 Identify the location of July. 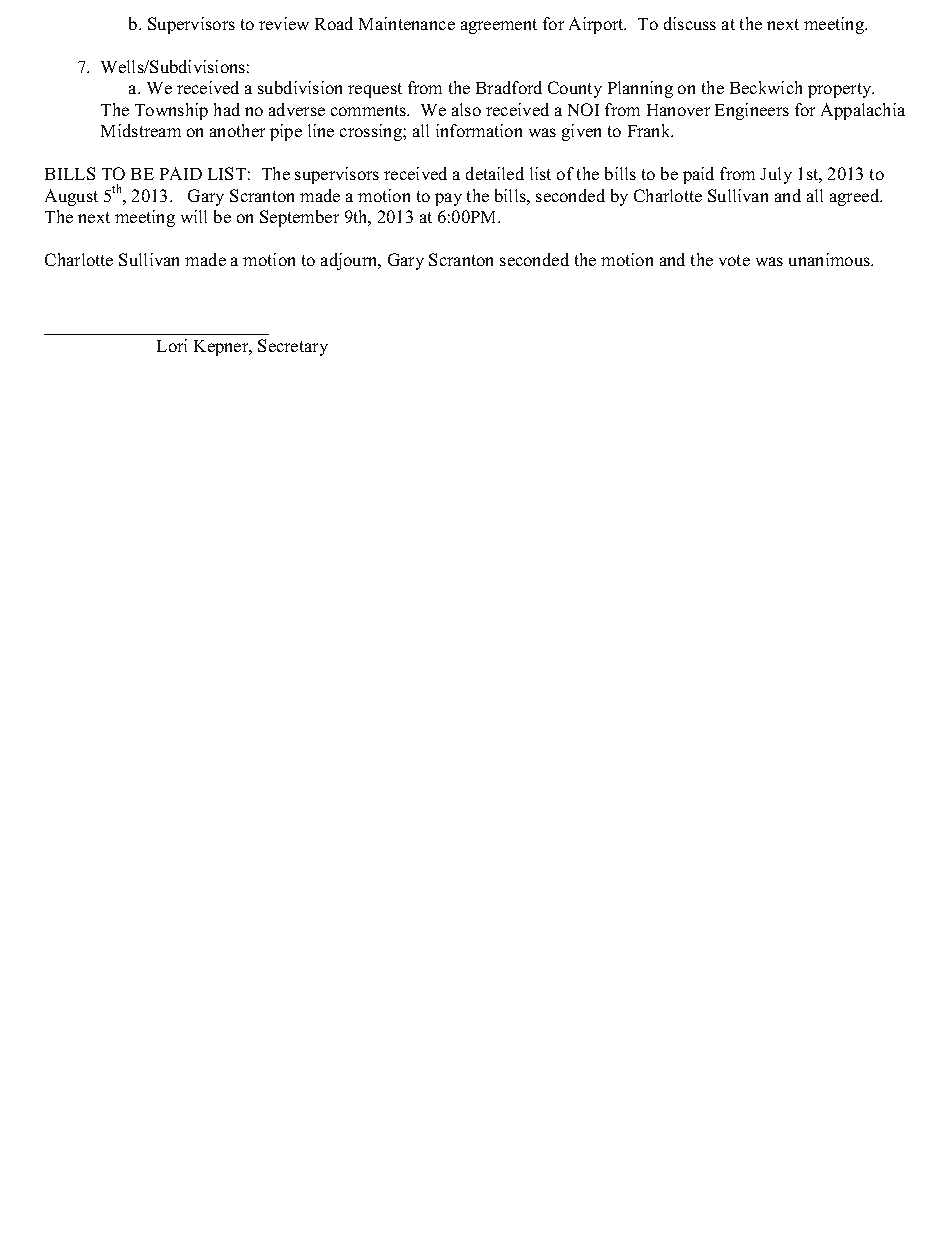
(776, 175).
